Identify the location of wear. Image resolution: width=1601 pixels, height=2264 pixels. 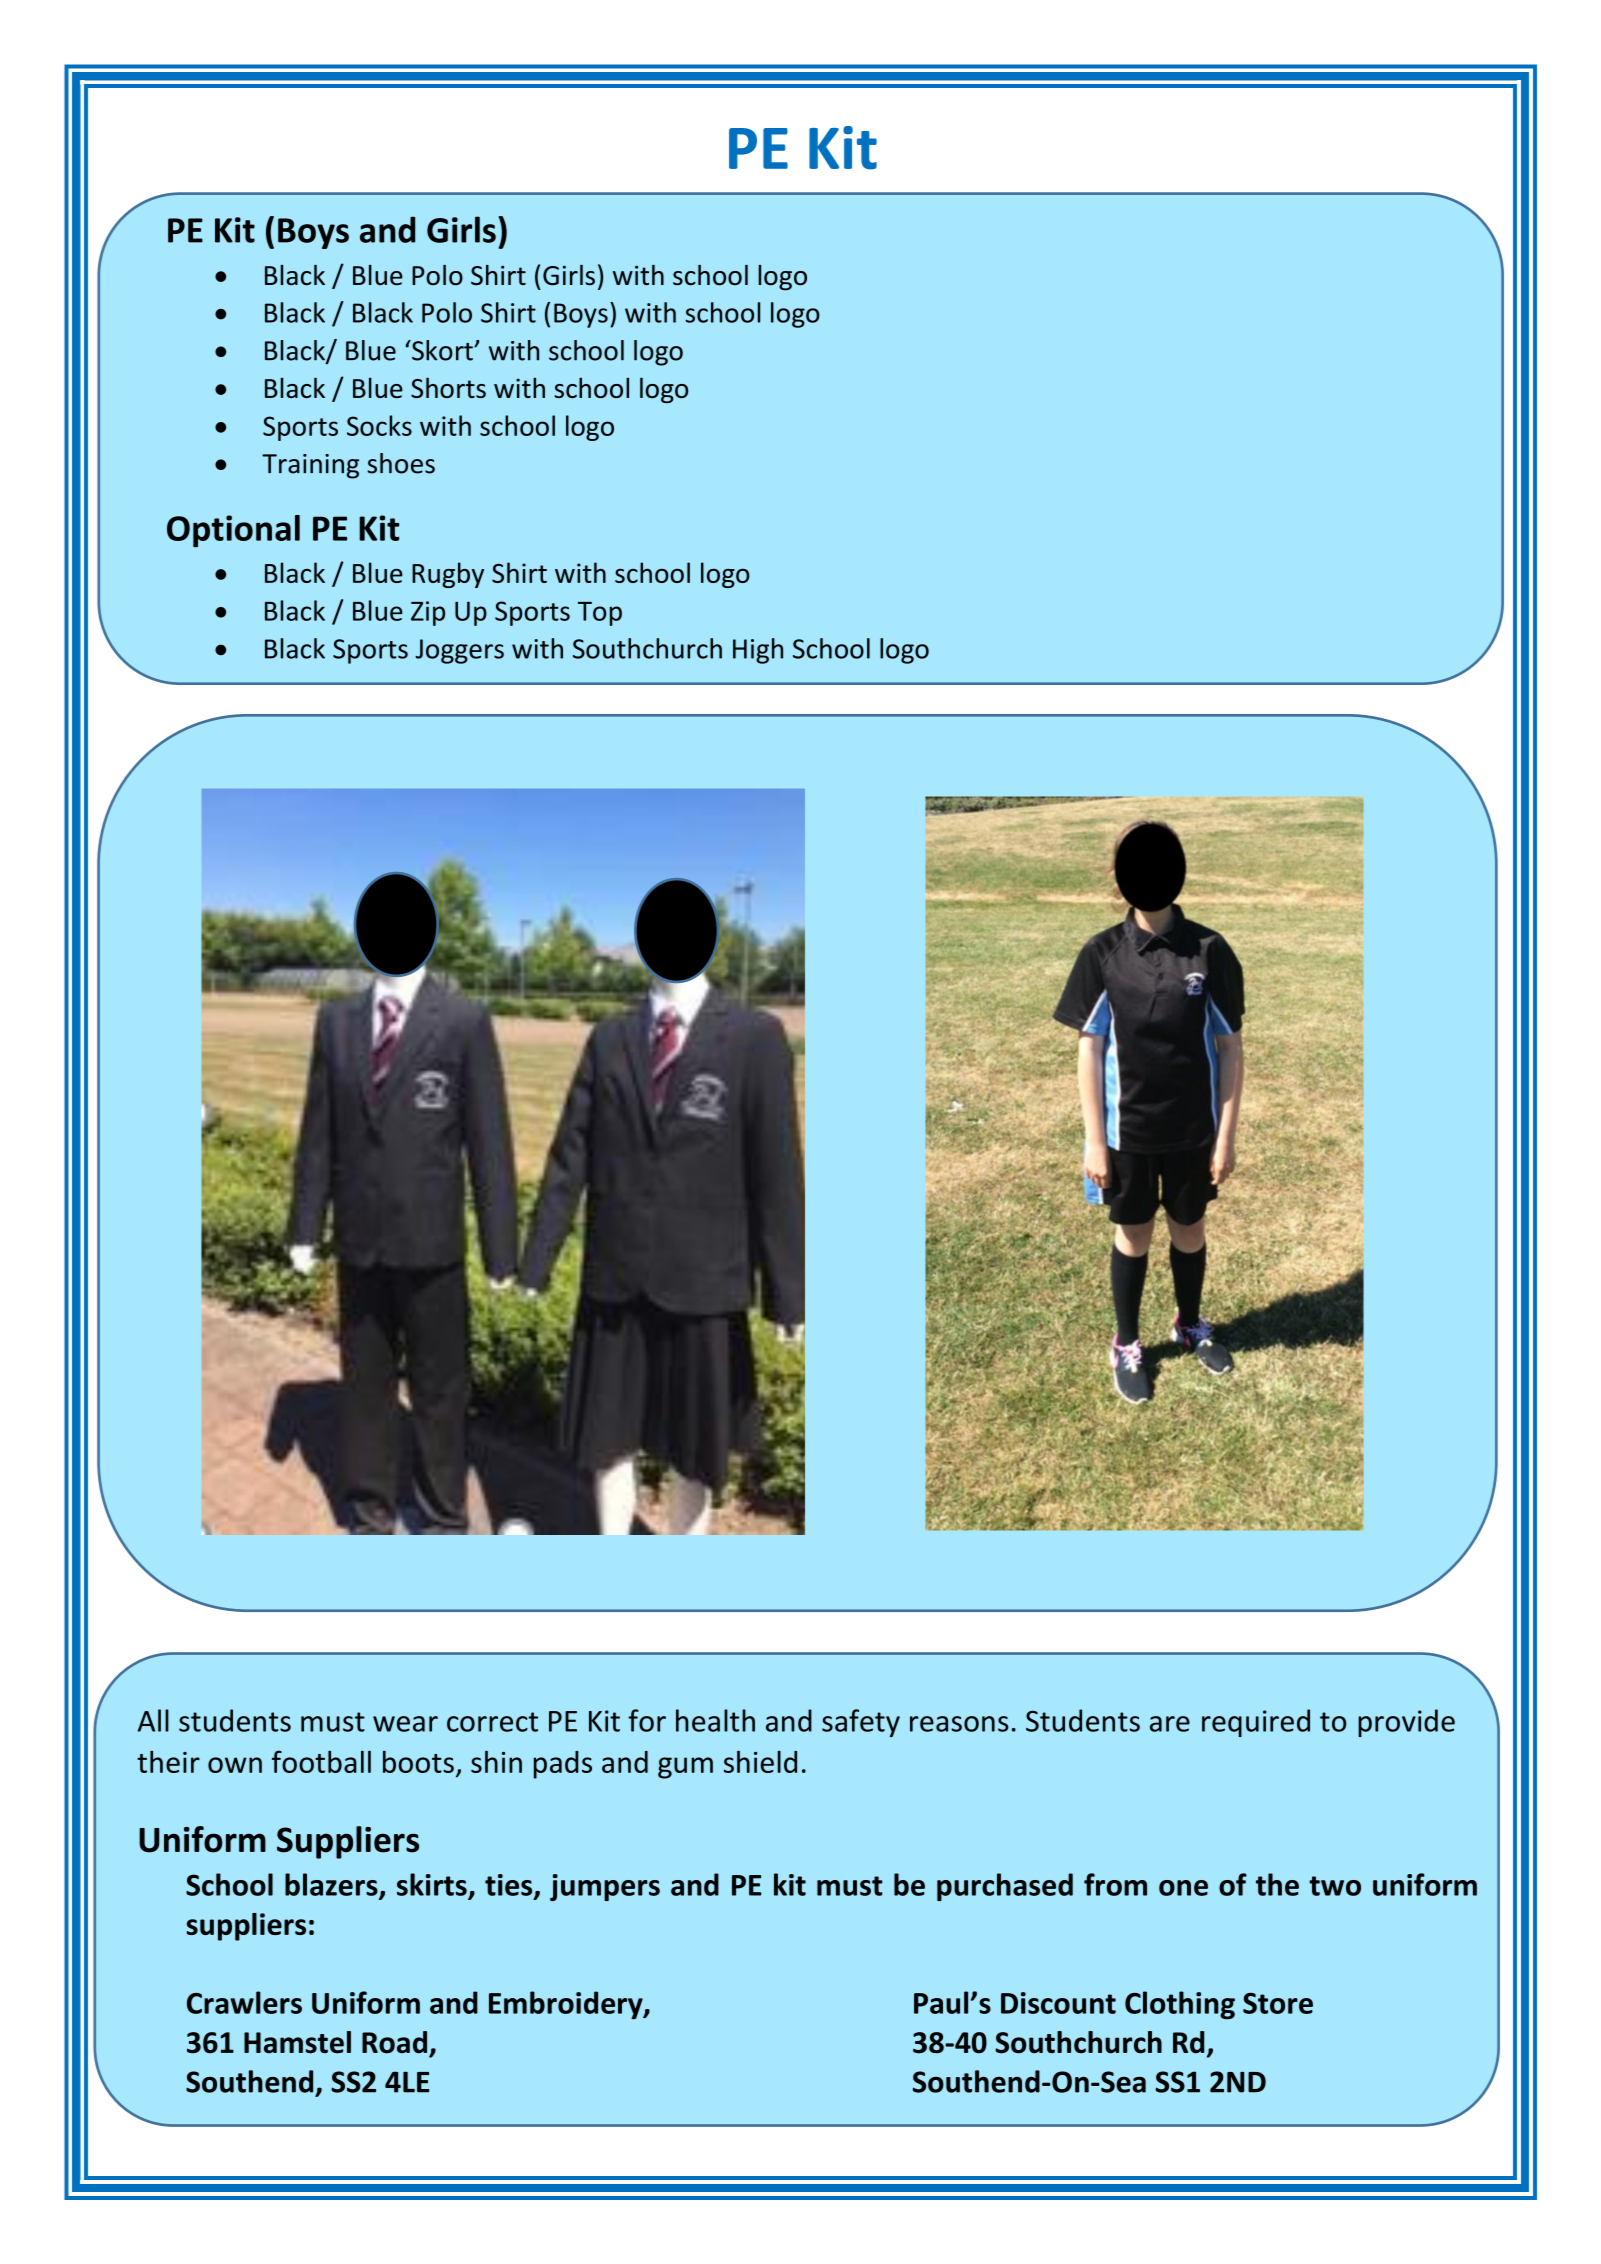
(405, 1724).
